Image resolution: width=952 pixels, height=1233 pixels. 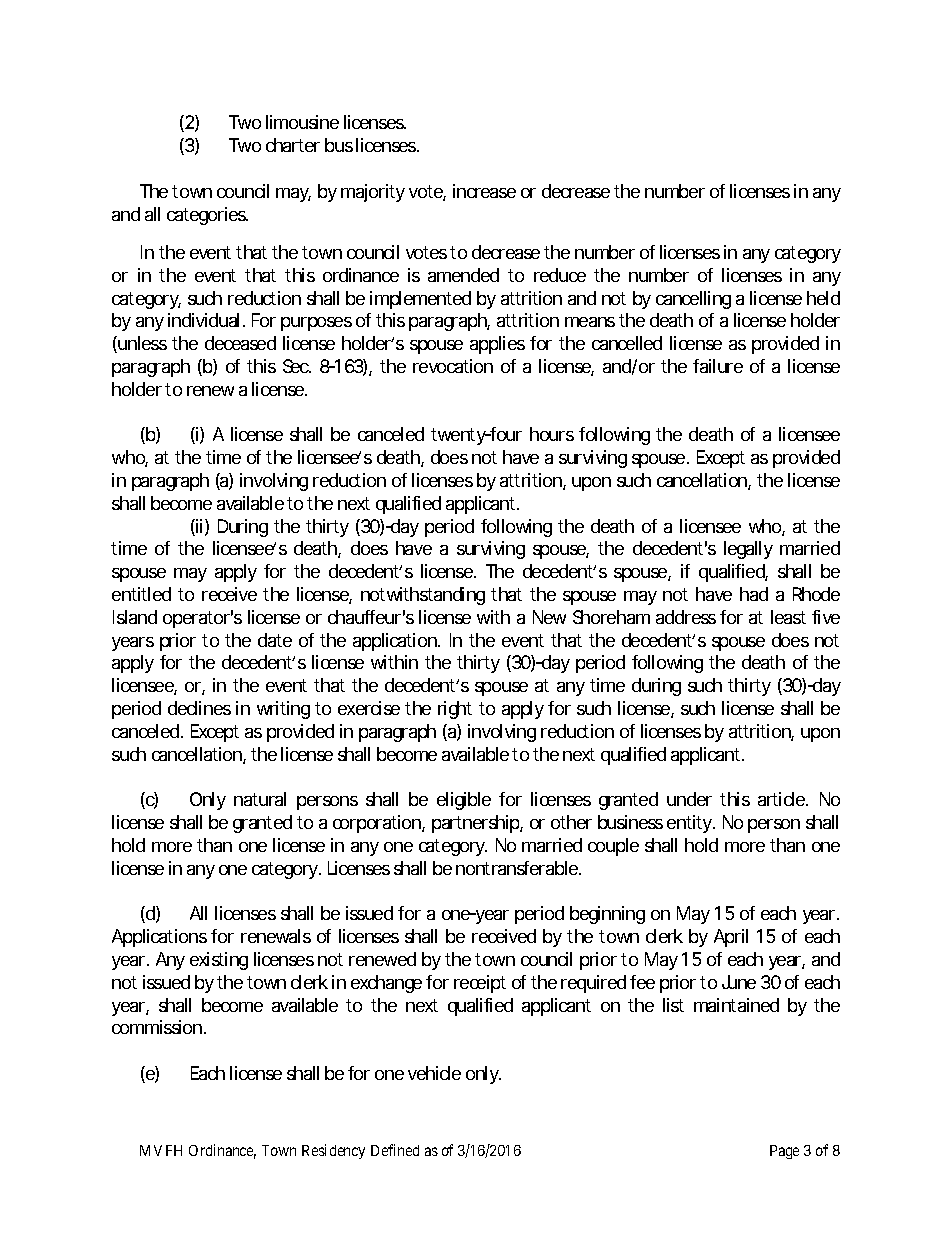 I want to click on declines, so click(x=199, y=708).
